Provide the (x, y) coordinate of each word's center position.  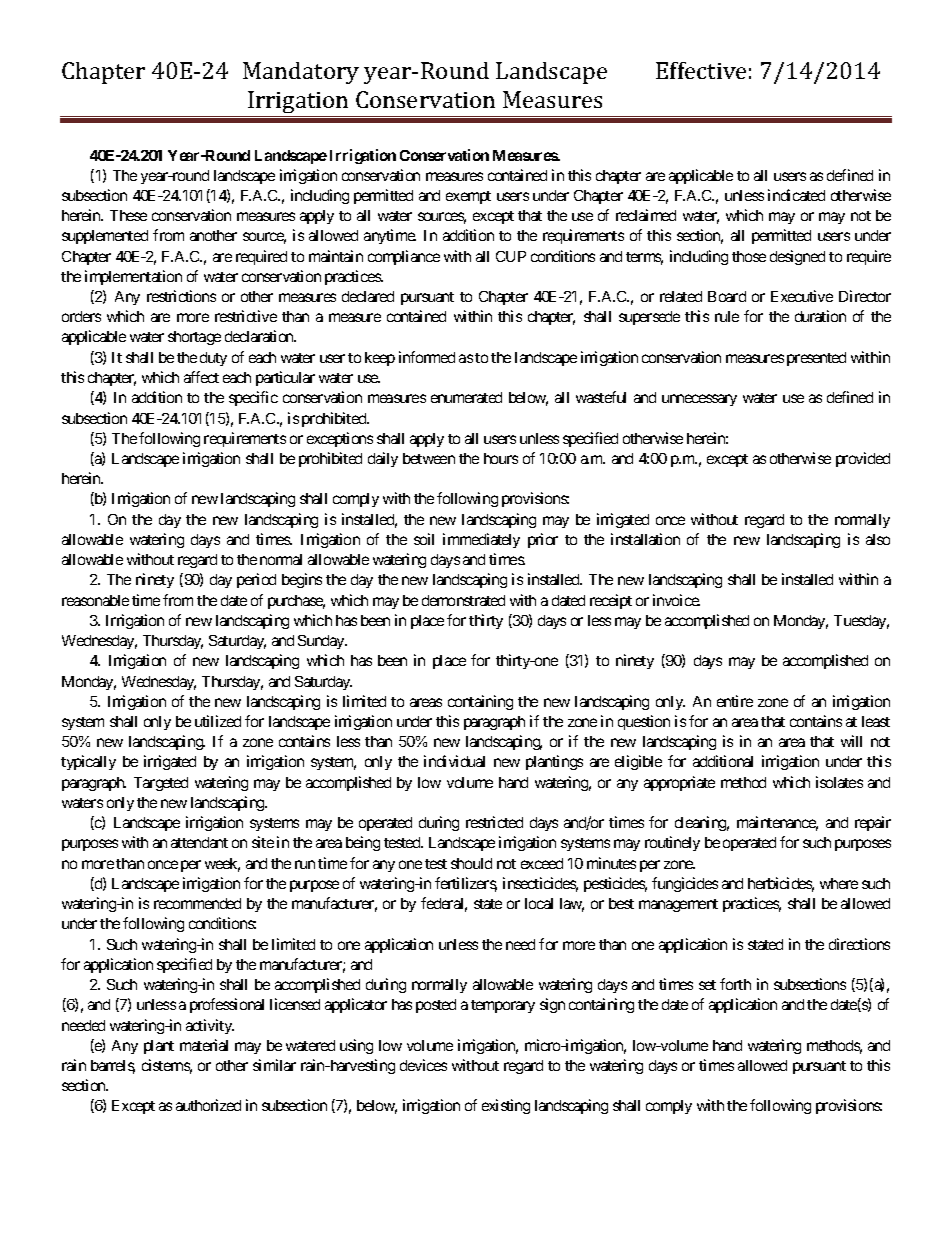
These (128, 215)
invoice (676, 600)
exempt (468, 197)
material (204, 1045)
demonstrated (463, 600)
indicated (796, 195)
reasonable (95, 600)
